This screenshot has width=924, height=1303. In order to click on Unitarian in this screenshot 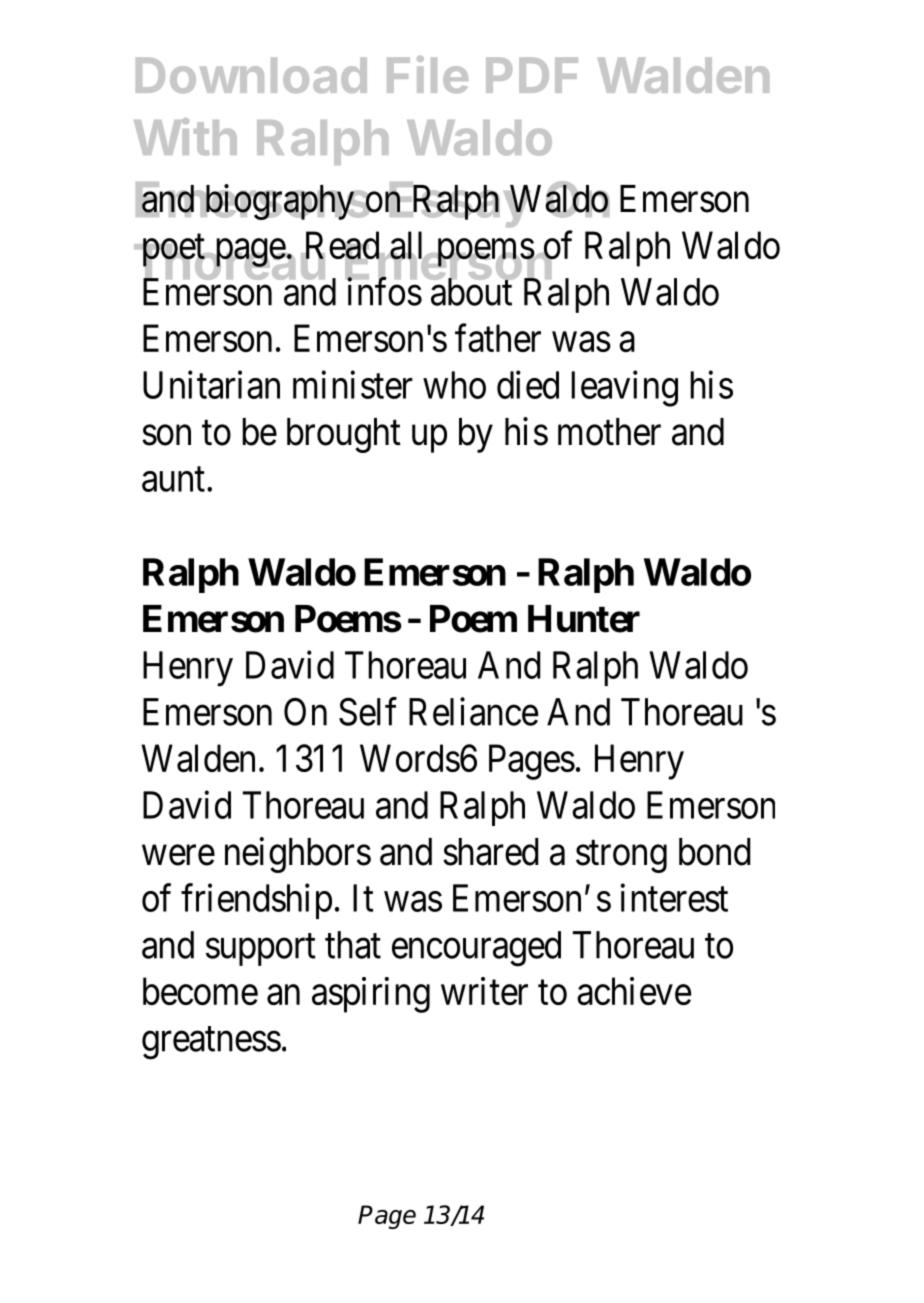, I will do `click(211, 384)`.
